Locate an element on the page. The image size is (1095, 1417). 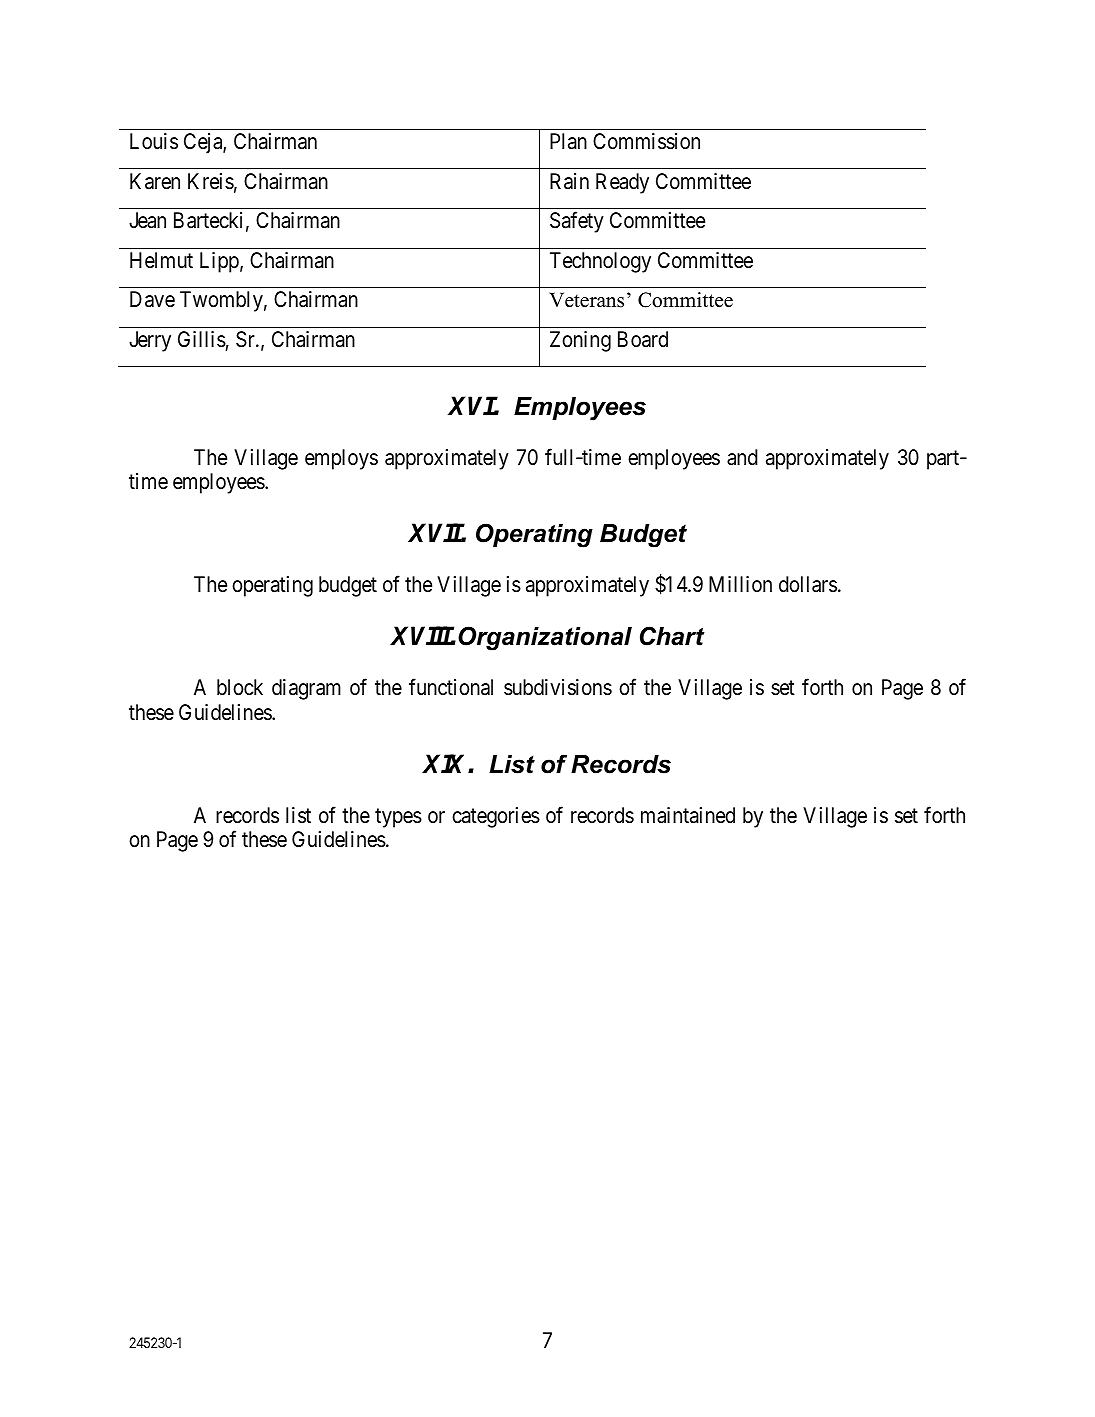
categories is located at coordinates (496, 817).
